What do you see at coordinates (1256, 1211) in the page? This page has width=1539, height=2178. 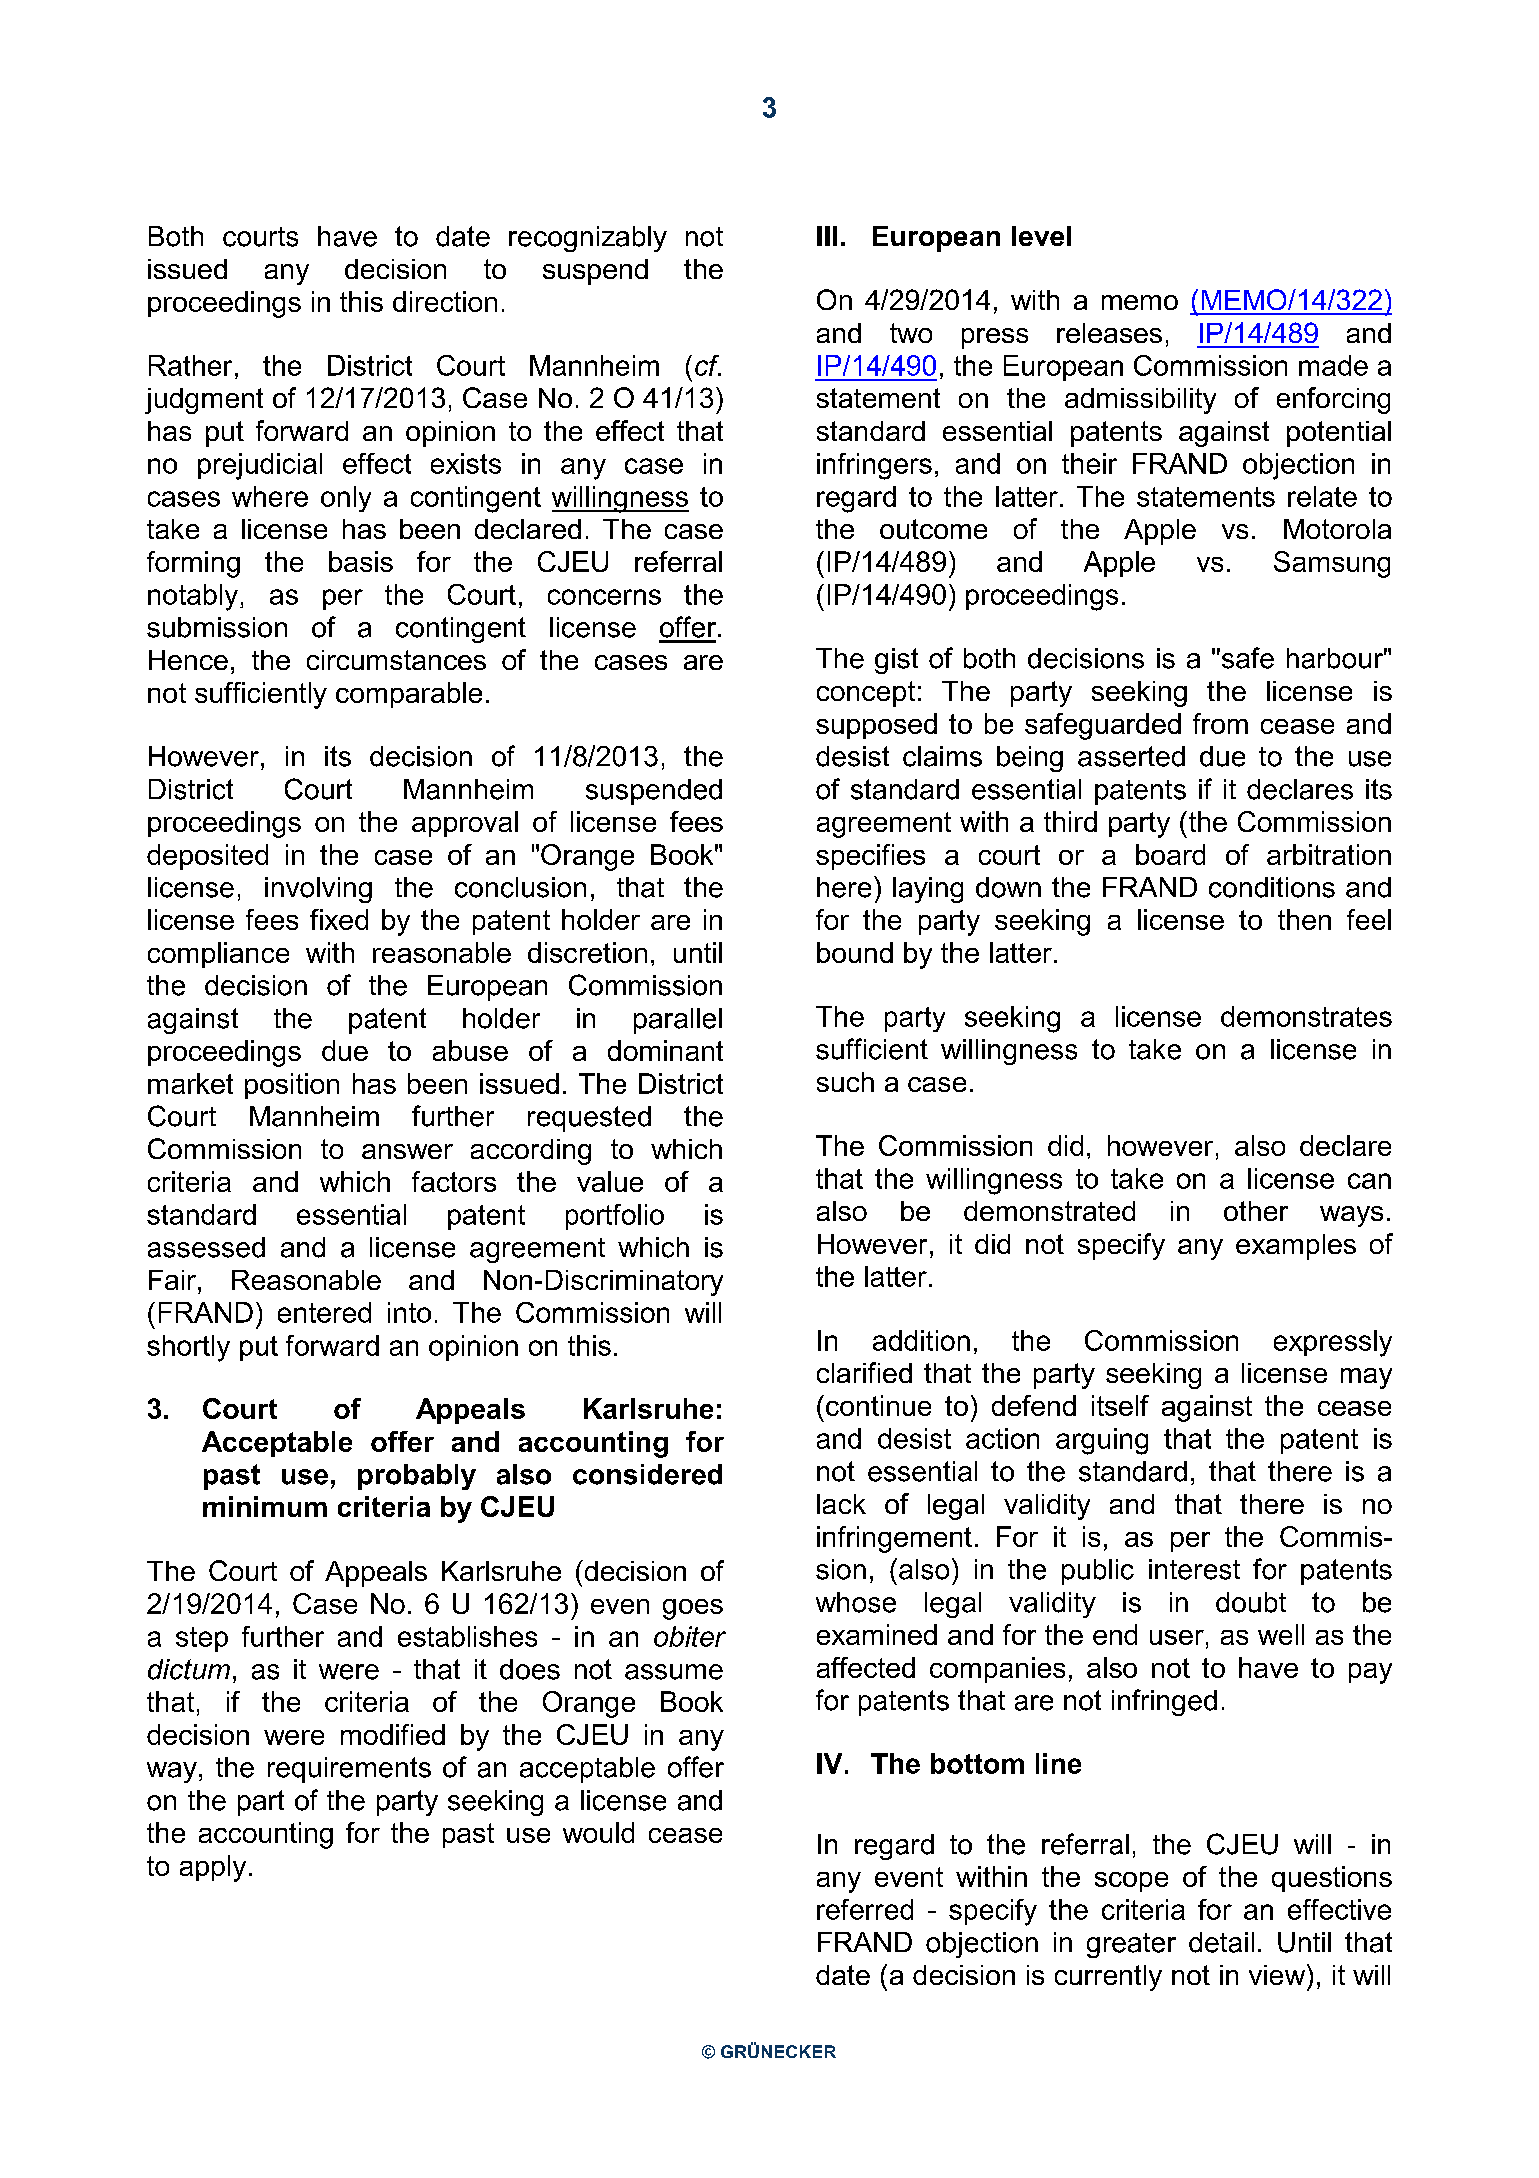 I see `other` at bounding box center [1256, 1211].
